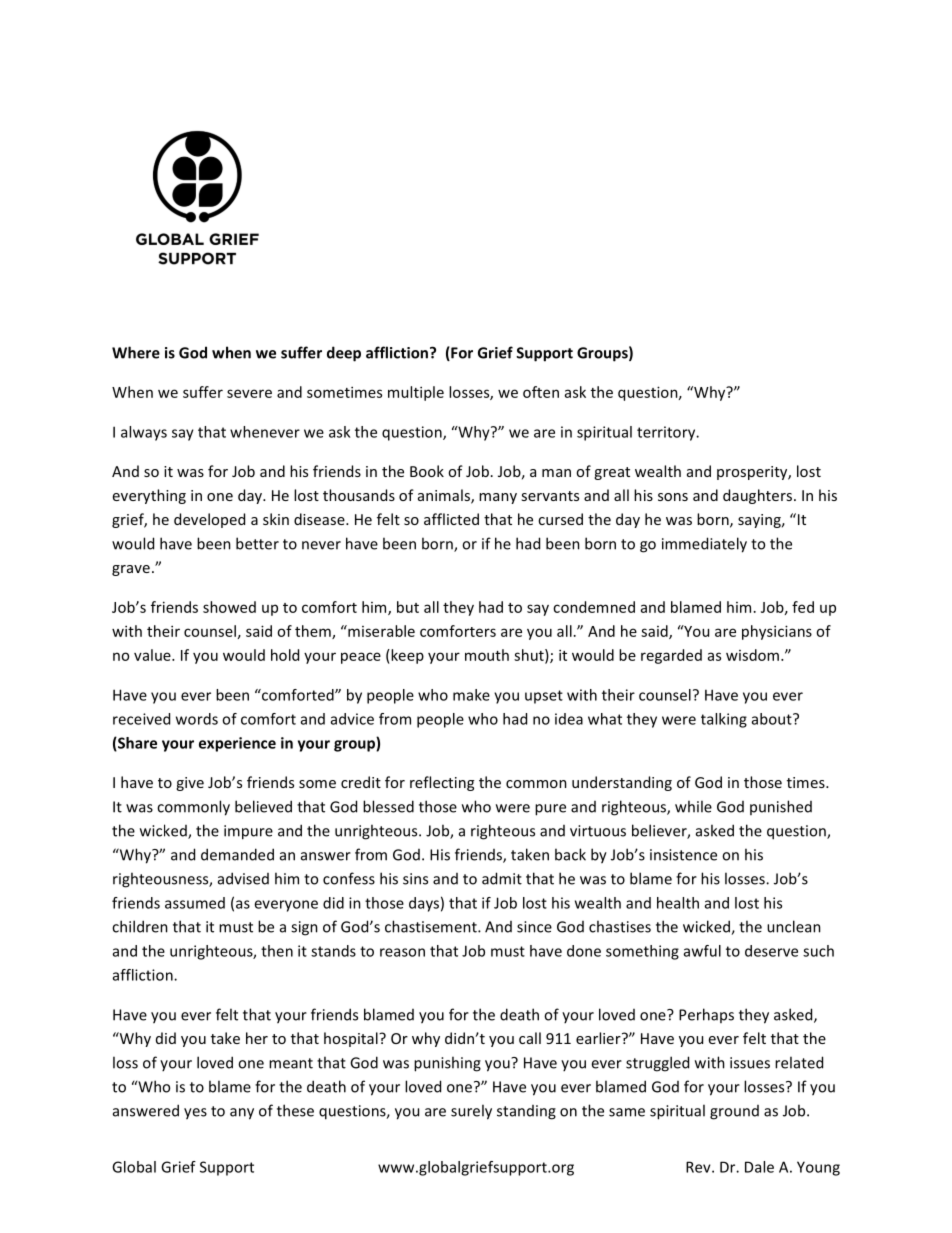 This page has height=1233, width=952. I want to click on better, so click(257, 543).
